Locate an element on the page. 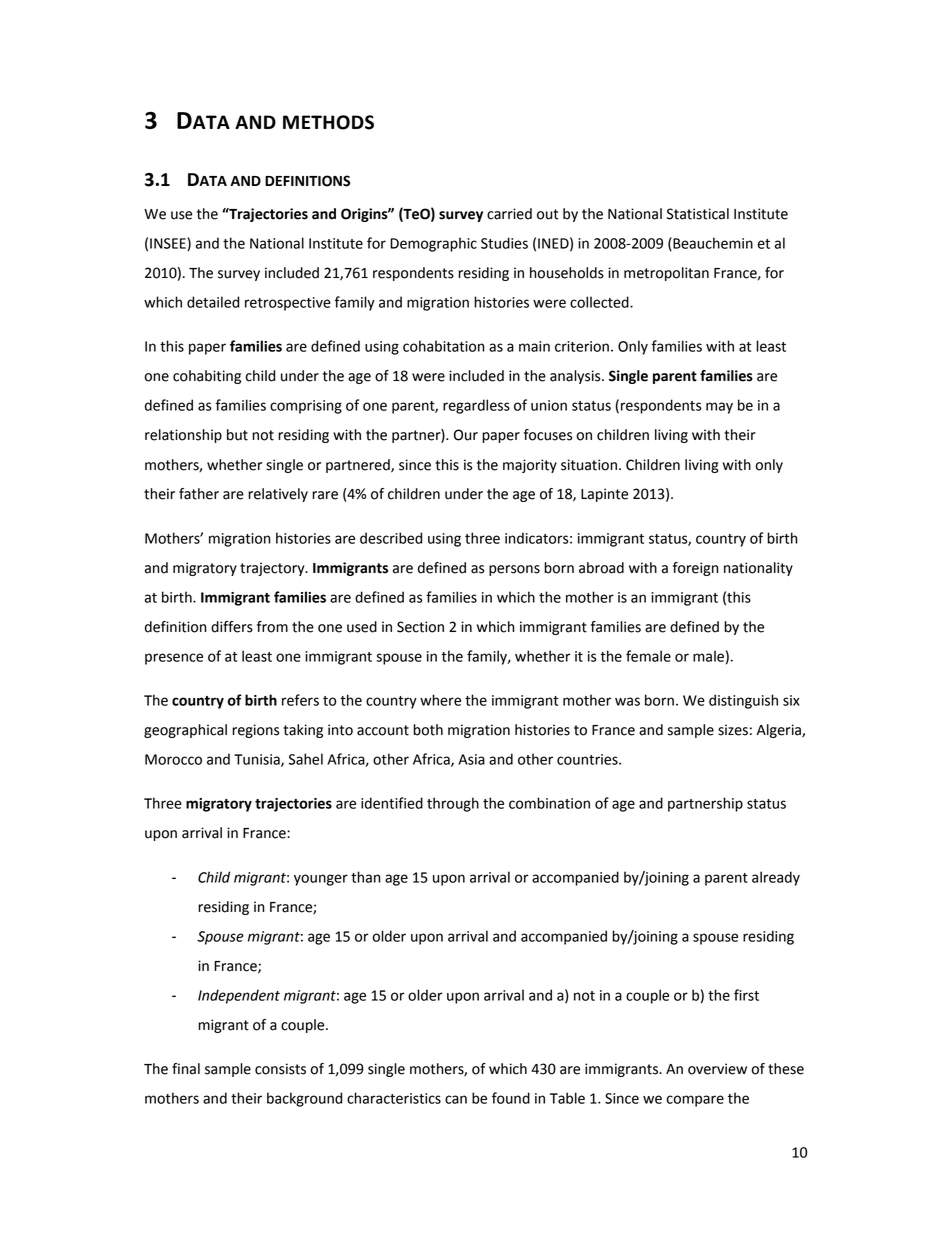 The width and height of the page is (952, 1233). consists is located at coordinates (280, 1069).
